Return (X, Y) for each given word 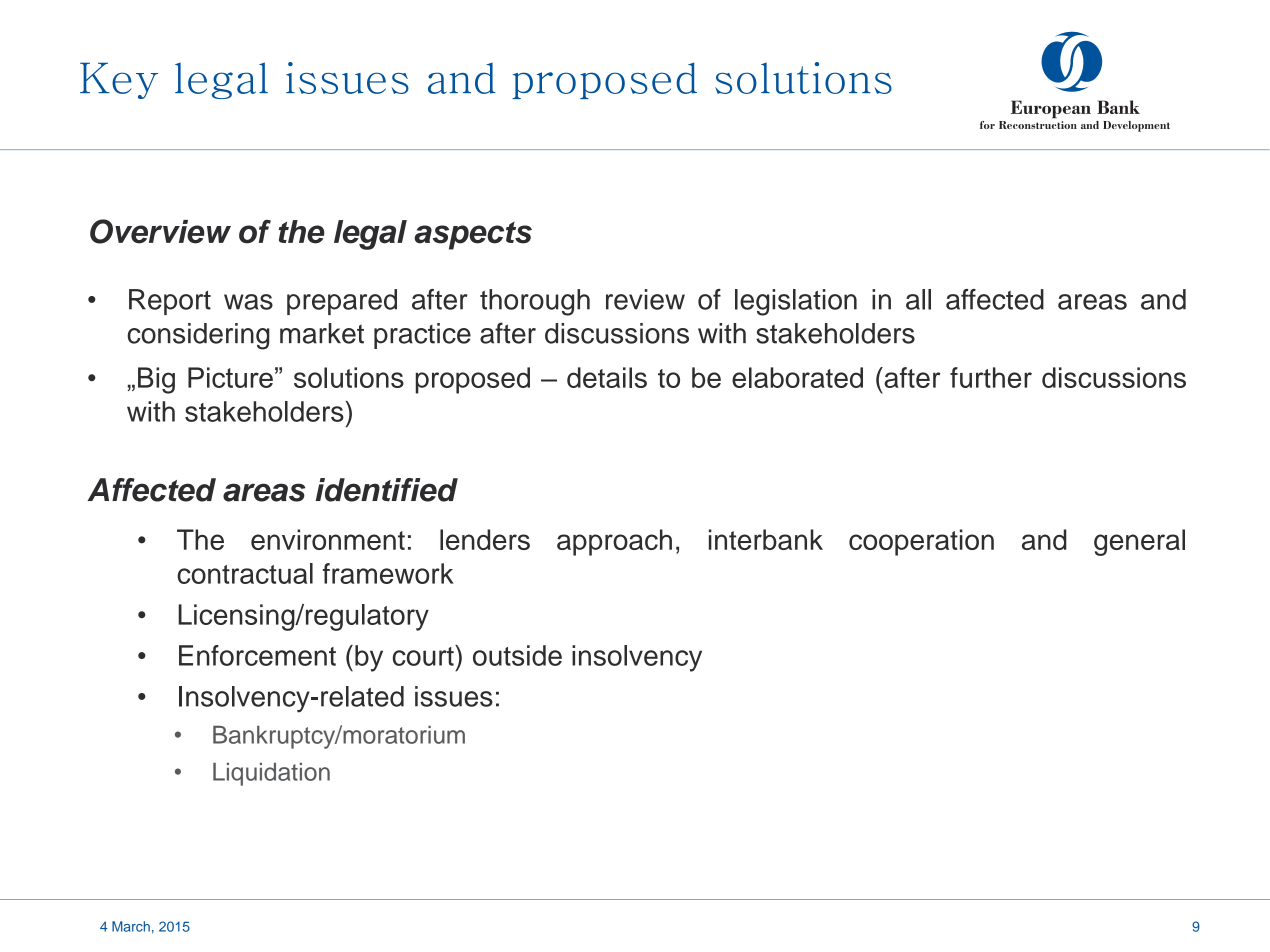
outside (517, 655)
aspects (473, 236)
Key (119, 80)
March (131, 926)
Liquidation (271, 774)
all (918, 299)
